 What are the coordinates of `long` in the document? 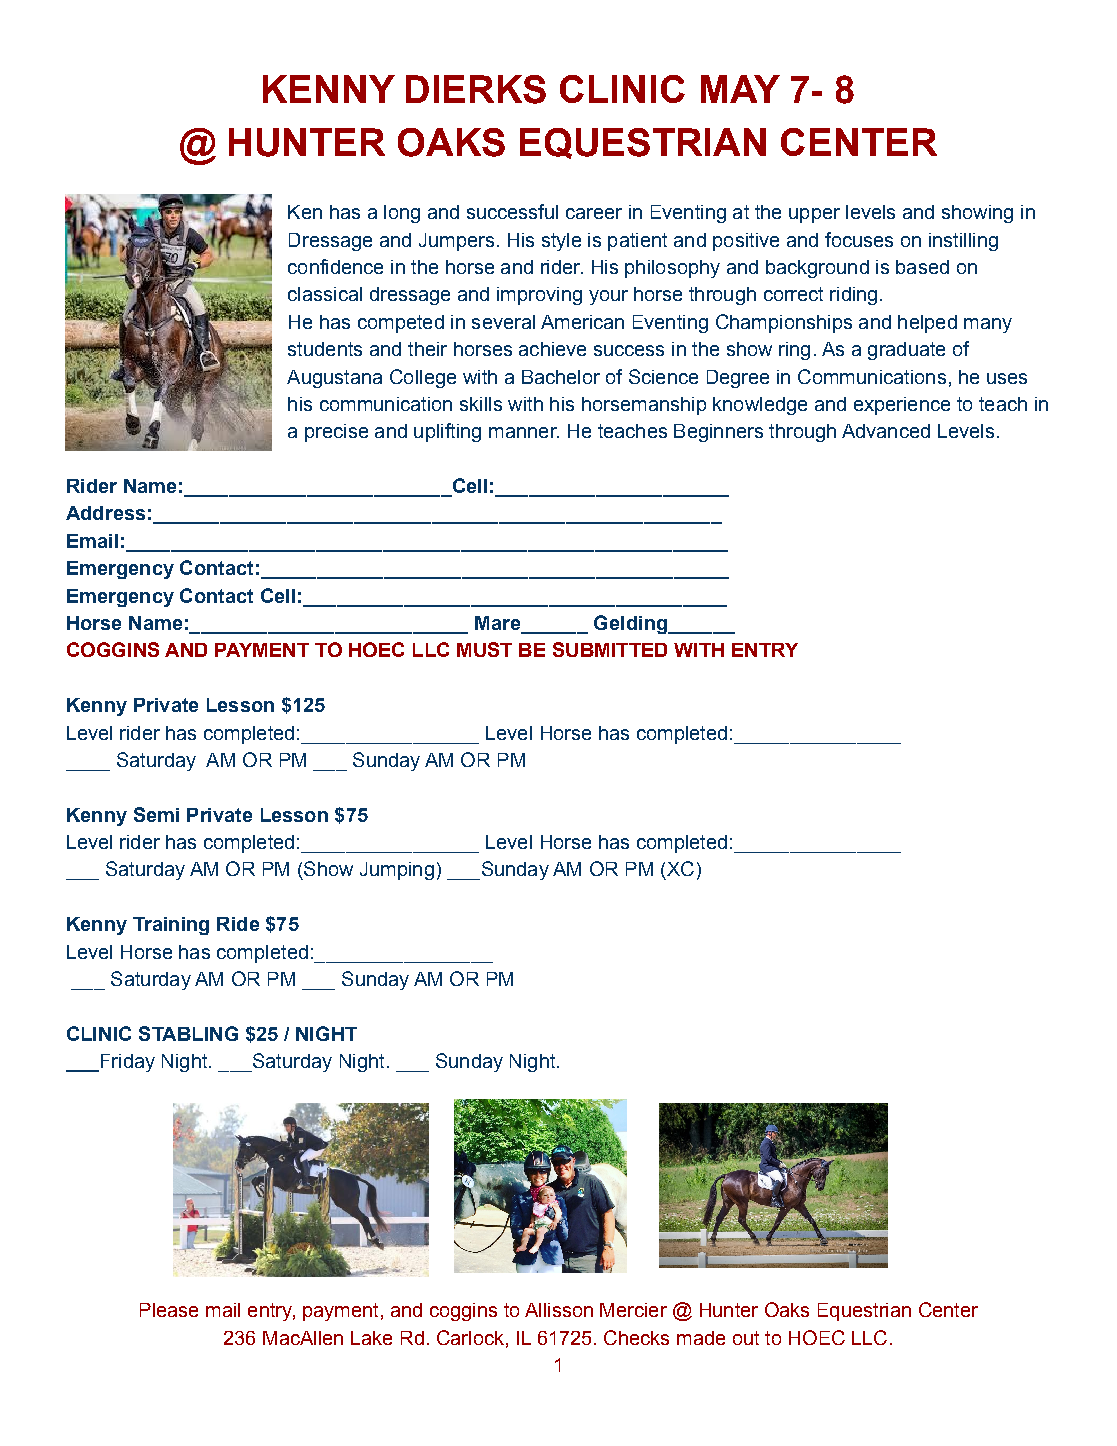 It's located at (402, 214).
